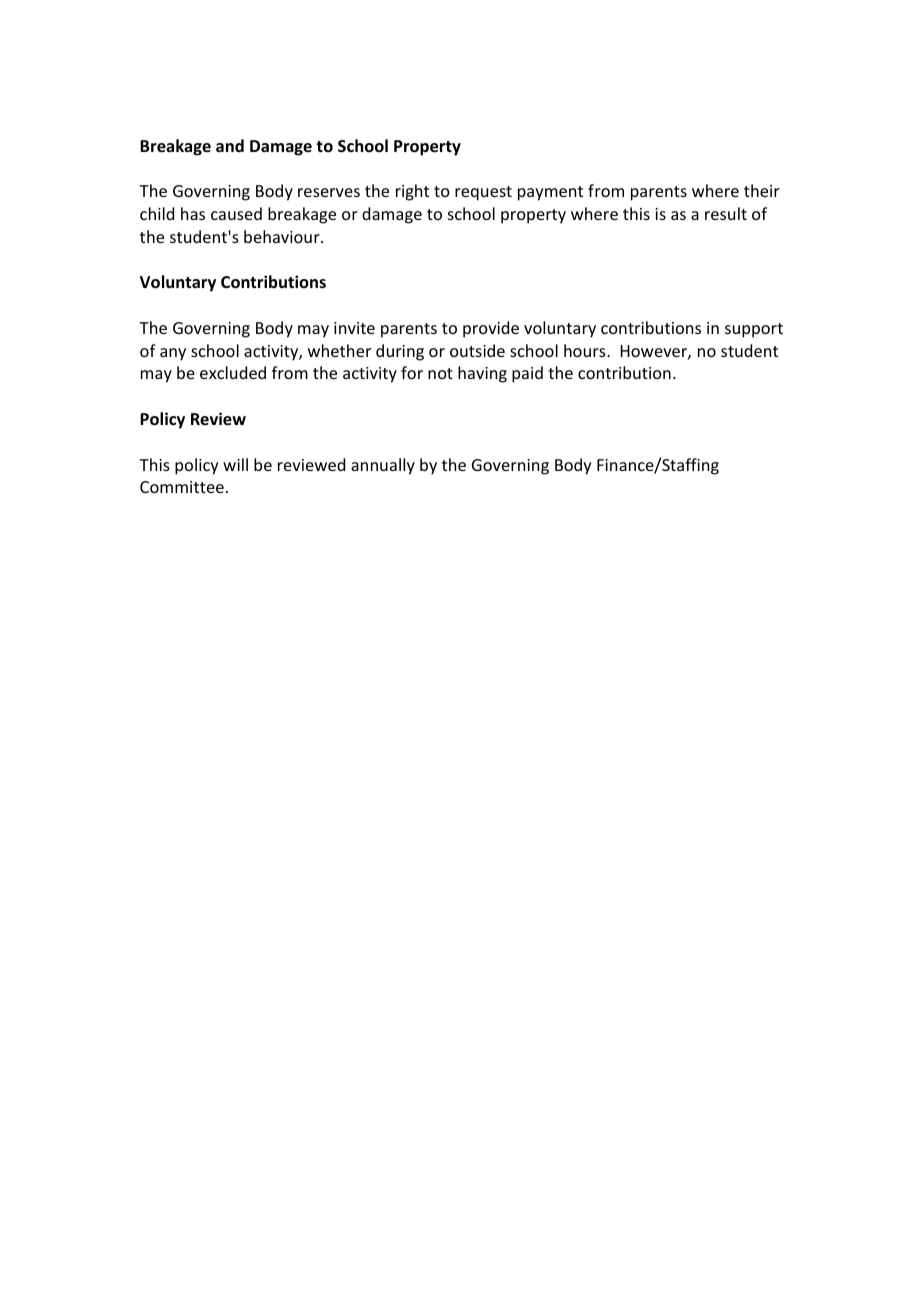 This image has width=924, height=1308. I want to click on paid, so click(527, 374).
